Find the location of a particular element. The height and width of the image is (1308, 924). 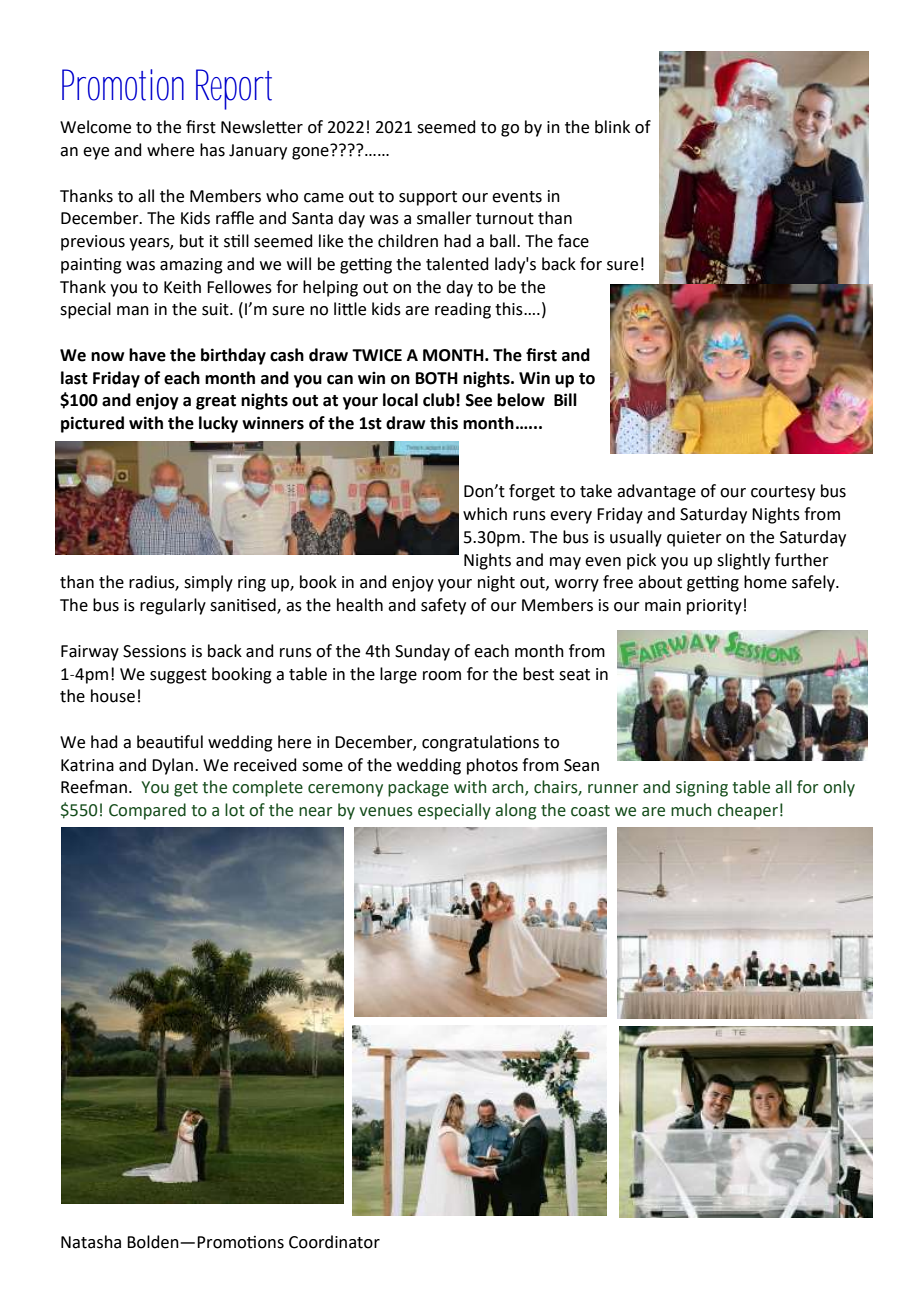

Coordinator is located at coordinates (334, 1242).
